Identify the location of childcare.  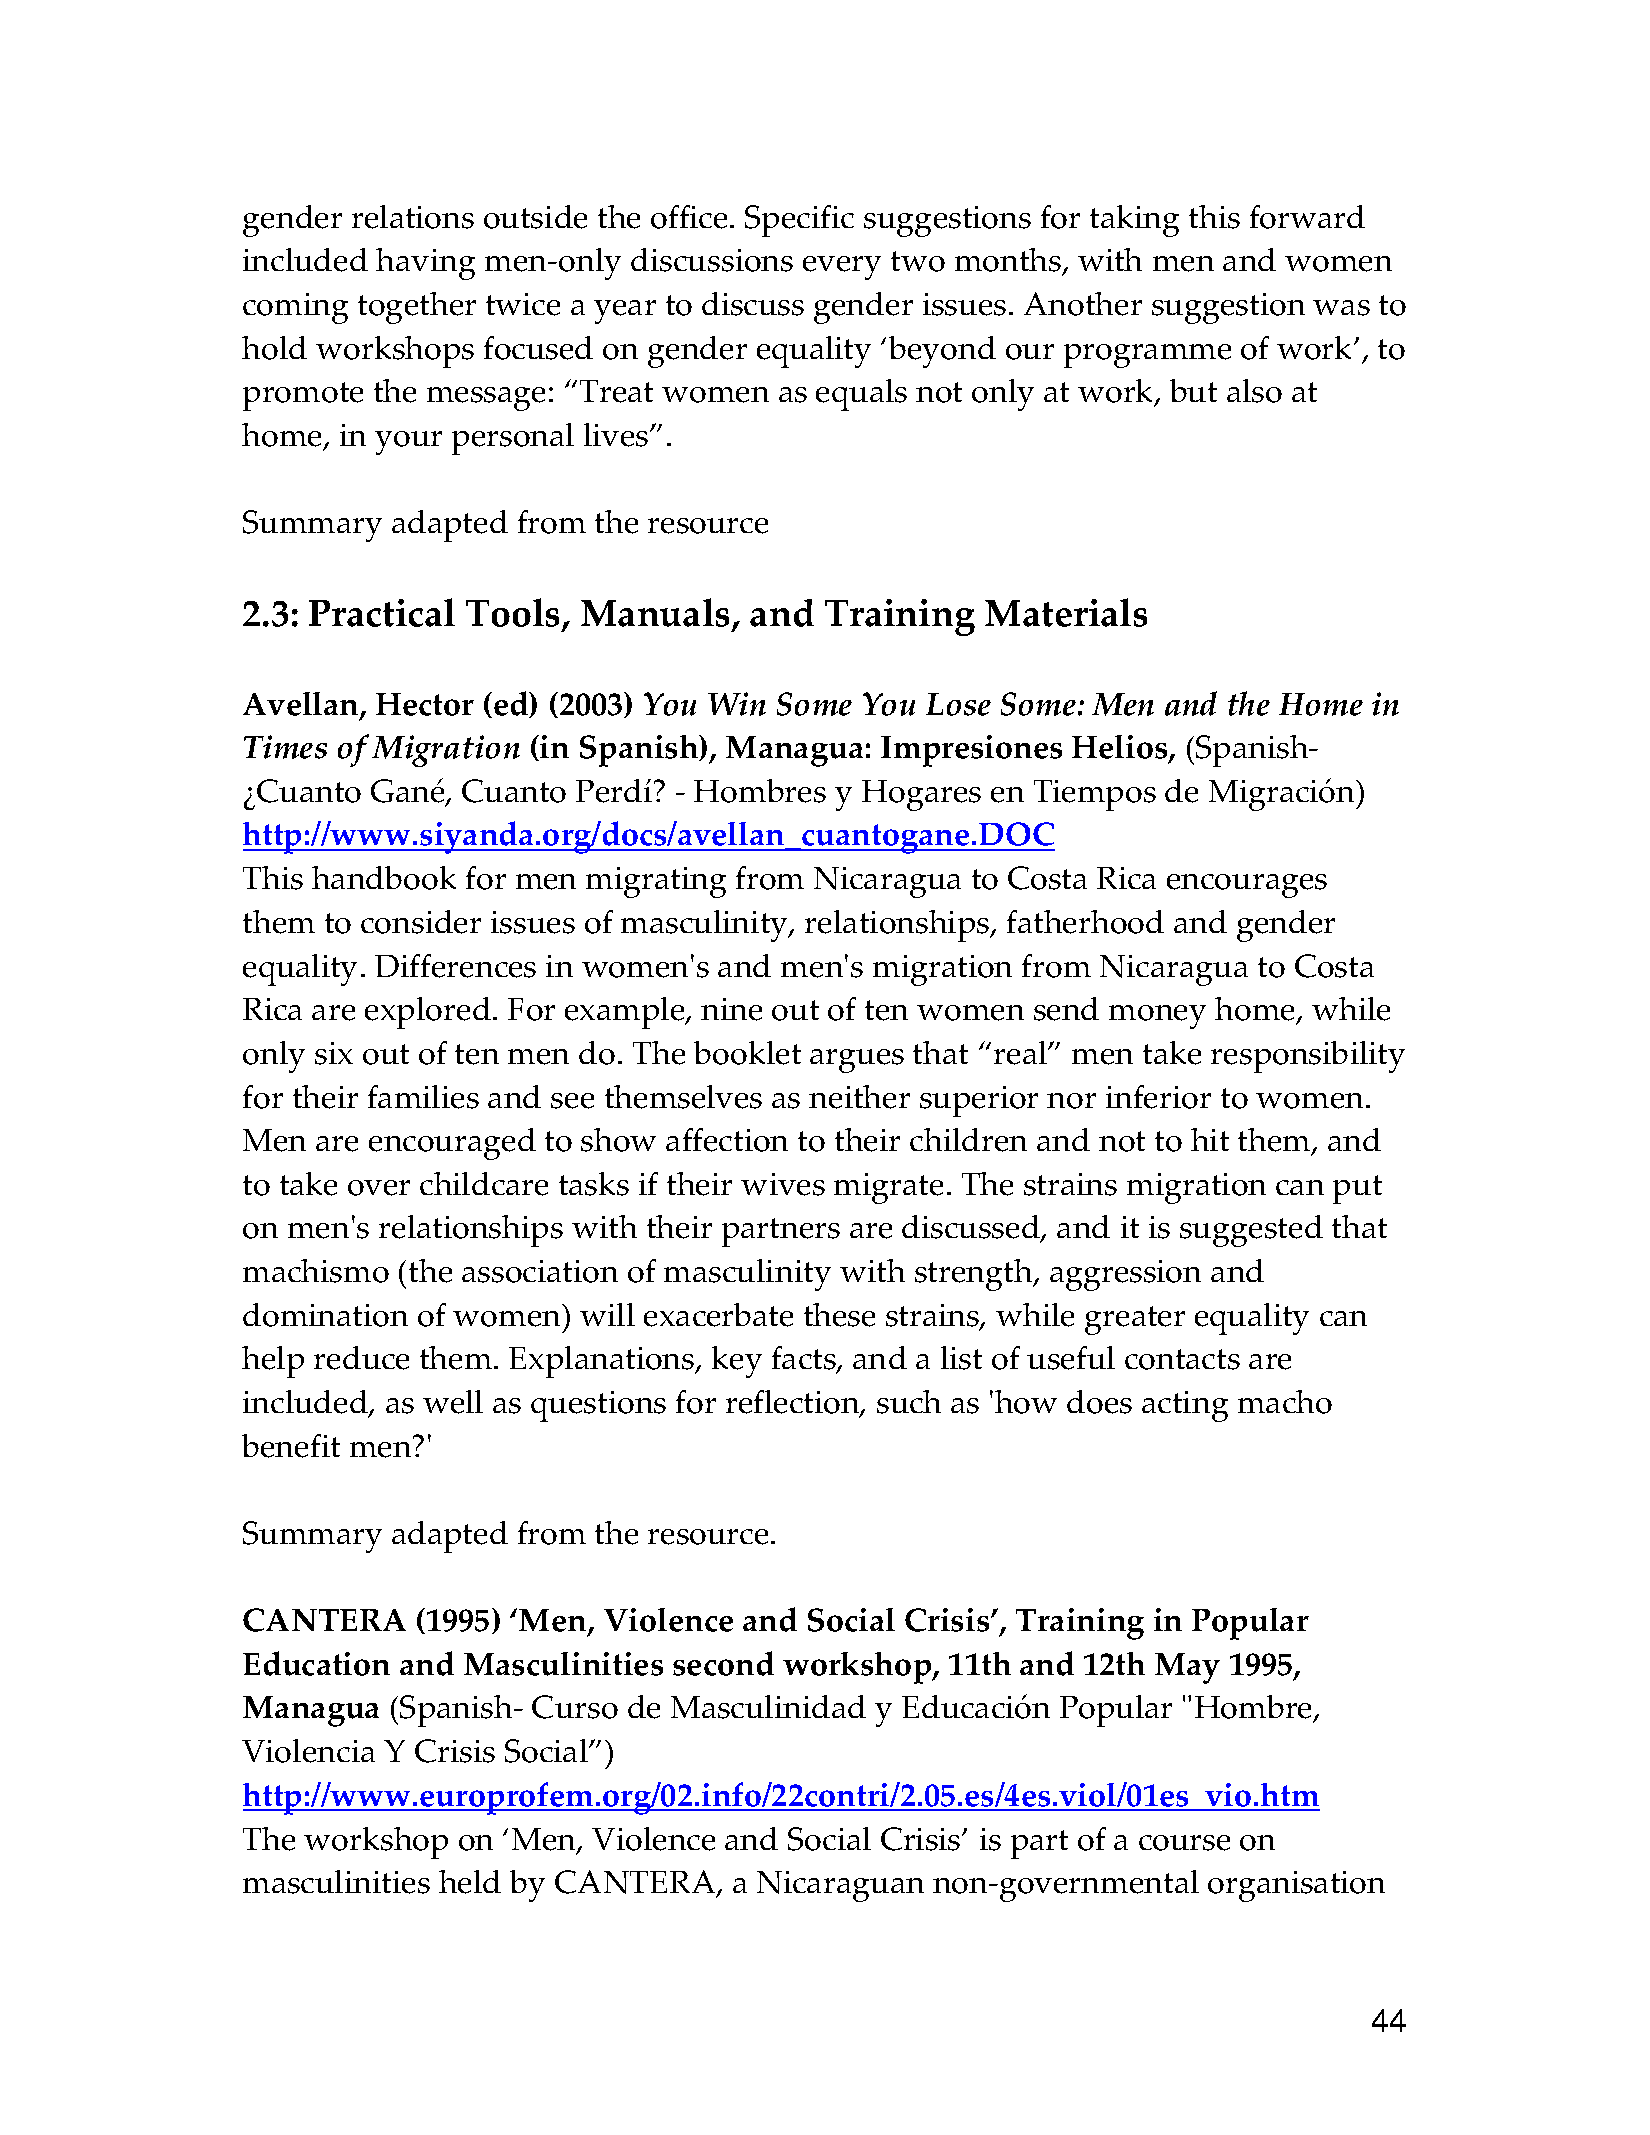
(484, 1184).
